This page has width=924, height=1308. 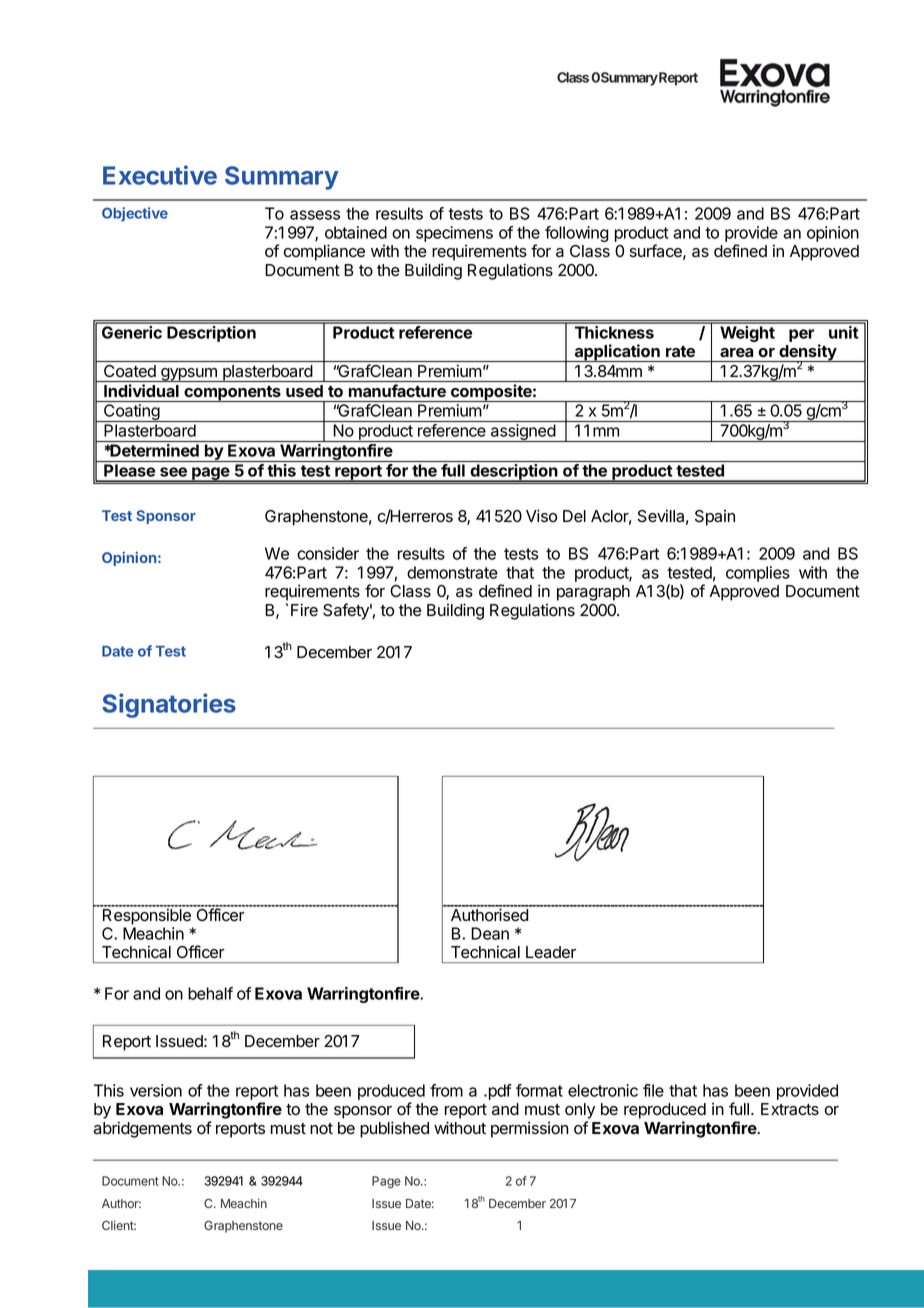 What do you see at coordinates (736, 352) in the page?
I see `area` at bounding box center [736, 352].
